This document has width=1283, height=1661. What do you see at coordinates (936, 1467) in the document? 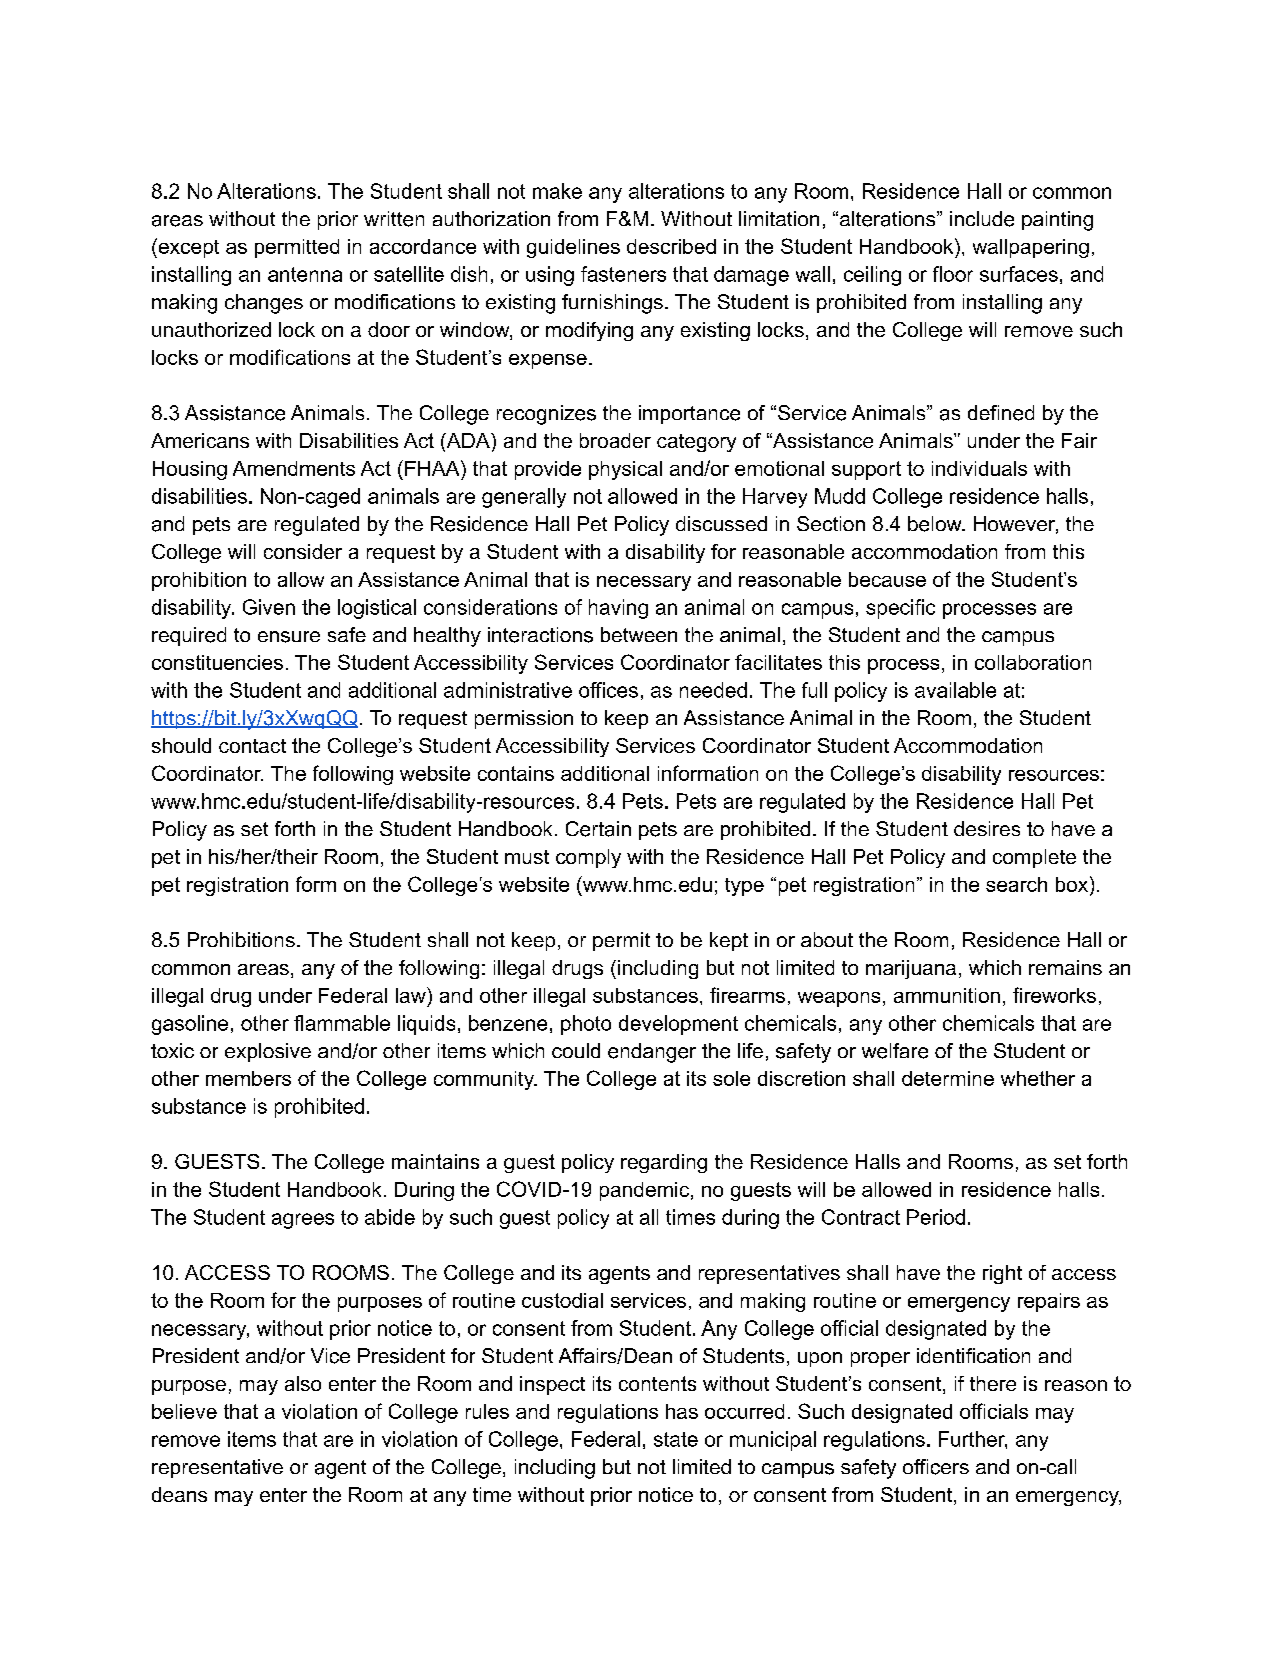
I see `officers` at bounding box center [936, 1467].
